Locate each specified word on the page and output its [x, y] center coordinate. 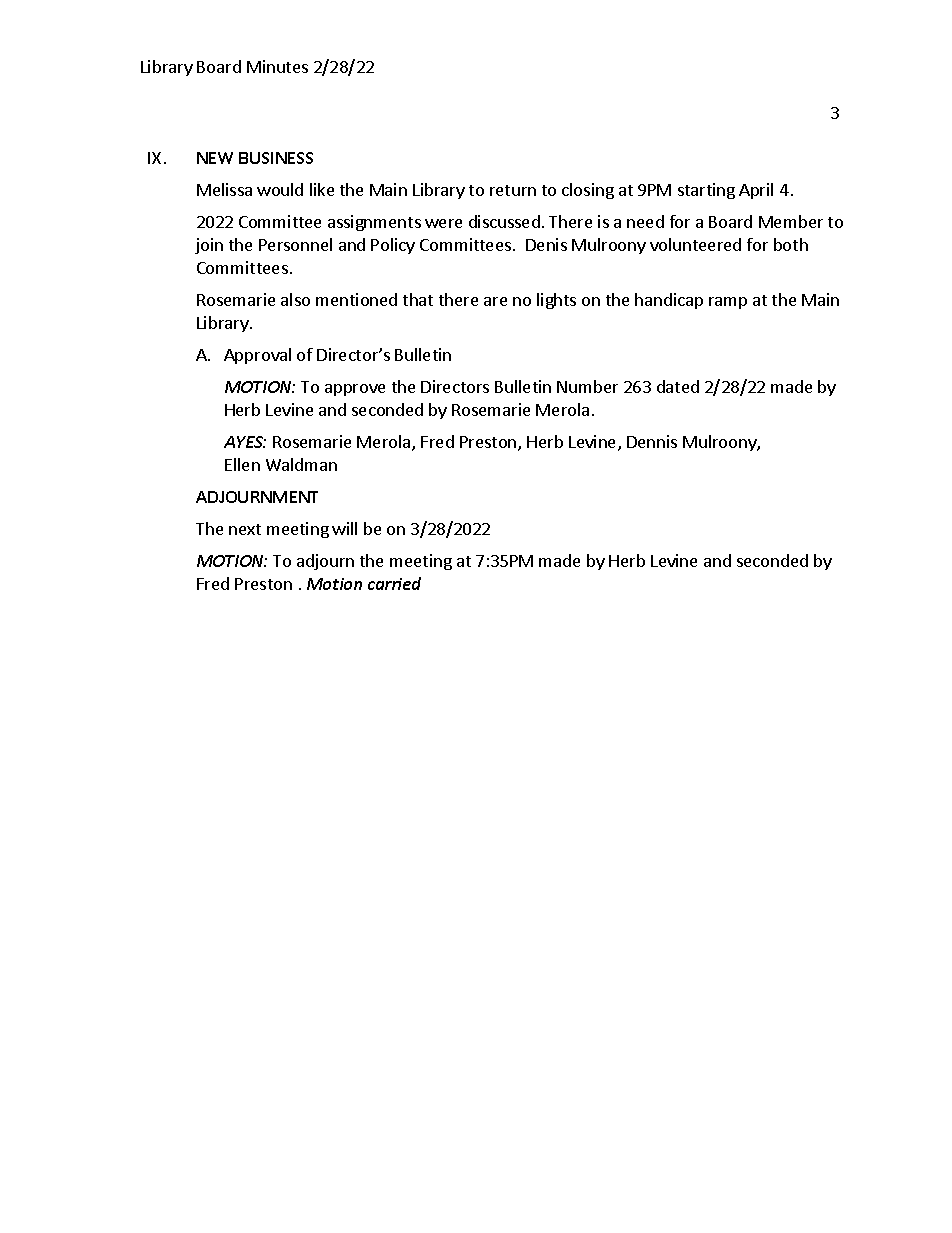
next [245, 529]
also [295, 299]
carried [394, 583]
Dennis [652, 441]
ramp [728, 303]
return [513, 190]
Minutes [277, 66]
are [495, 301]
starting [706, 191]
